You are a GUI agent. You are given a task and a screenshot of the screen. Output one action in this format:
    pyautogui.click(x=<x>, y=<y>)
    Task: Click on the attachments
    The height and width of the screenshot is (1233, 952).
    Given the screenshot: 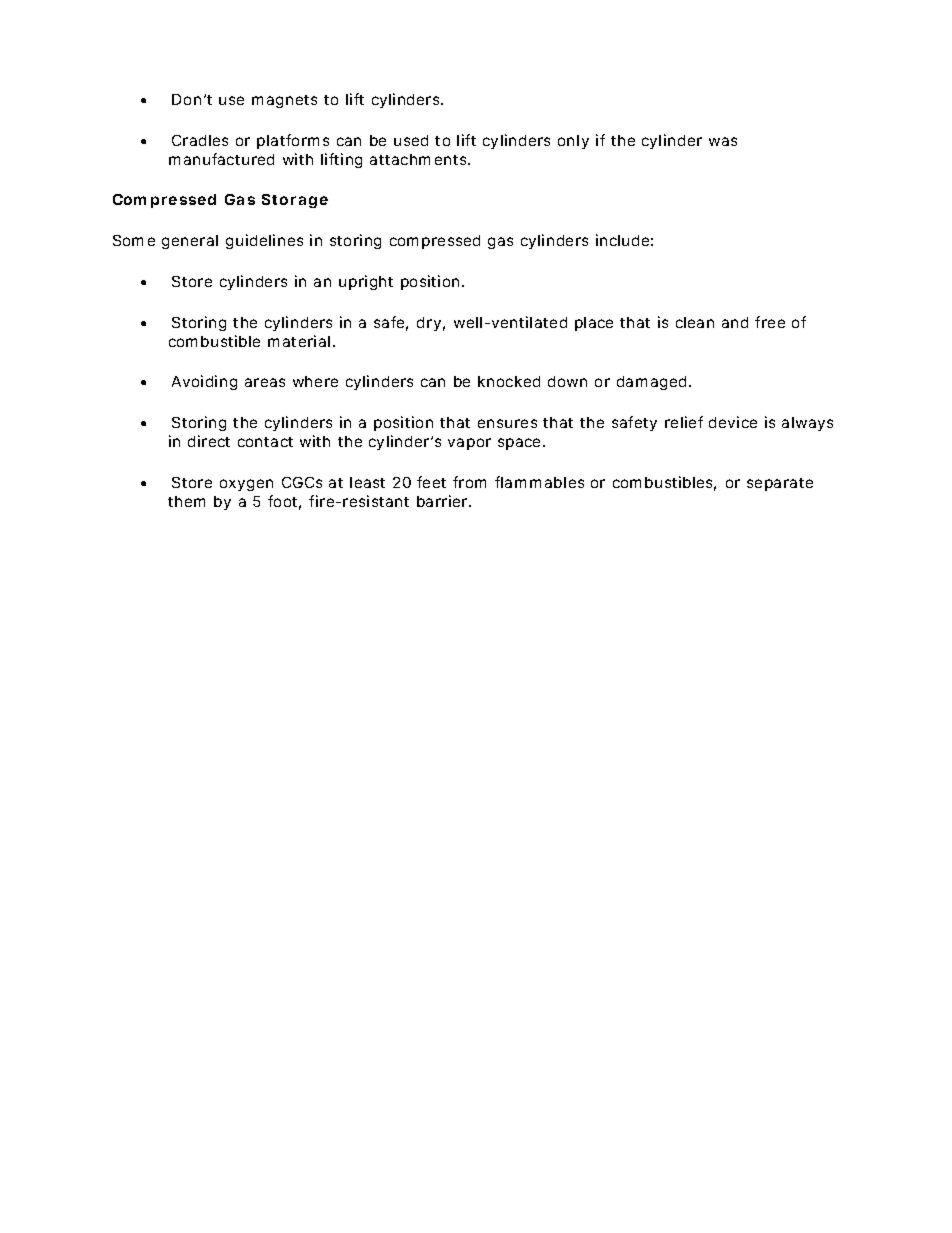 What is the action you would take?
    pyautogui.click(x=419, y=159)
